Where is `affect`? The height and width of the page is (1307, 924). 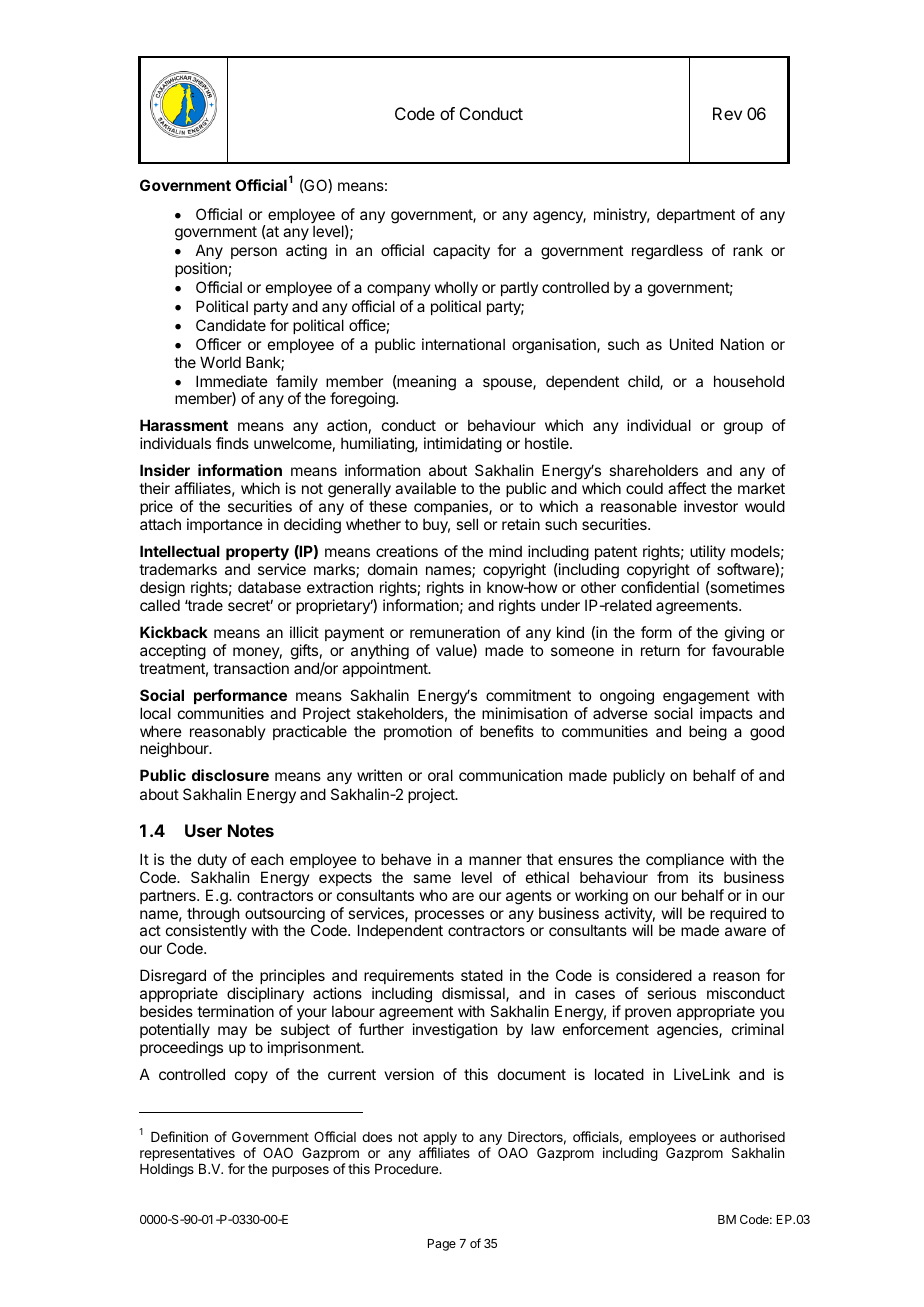
affect is located at coordinates (687, 488).
